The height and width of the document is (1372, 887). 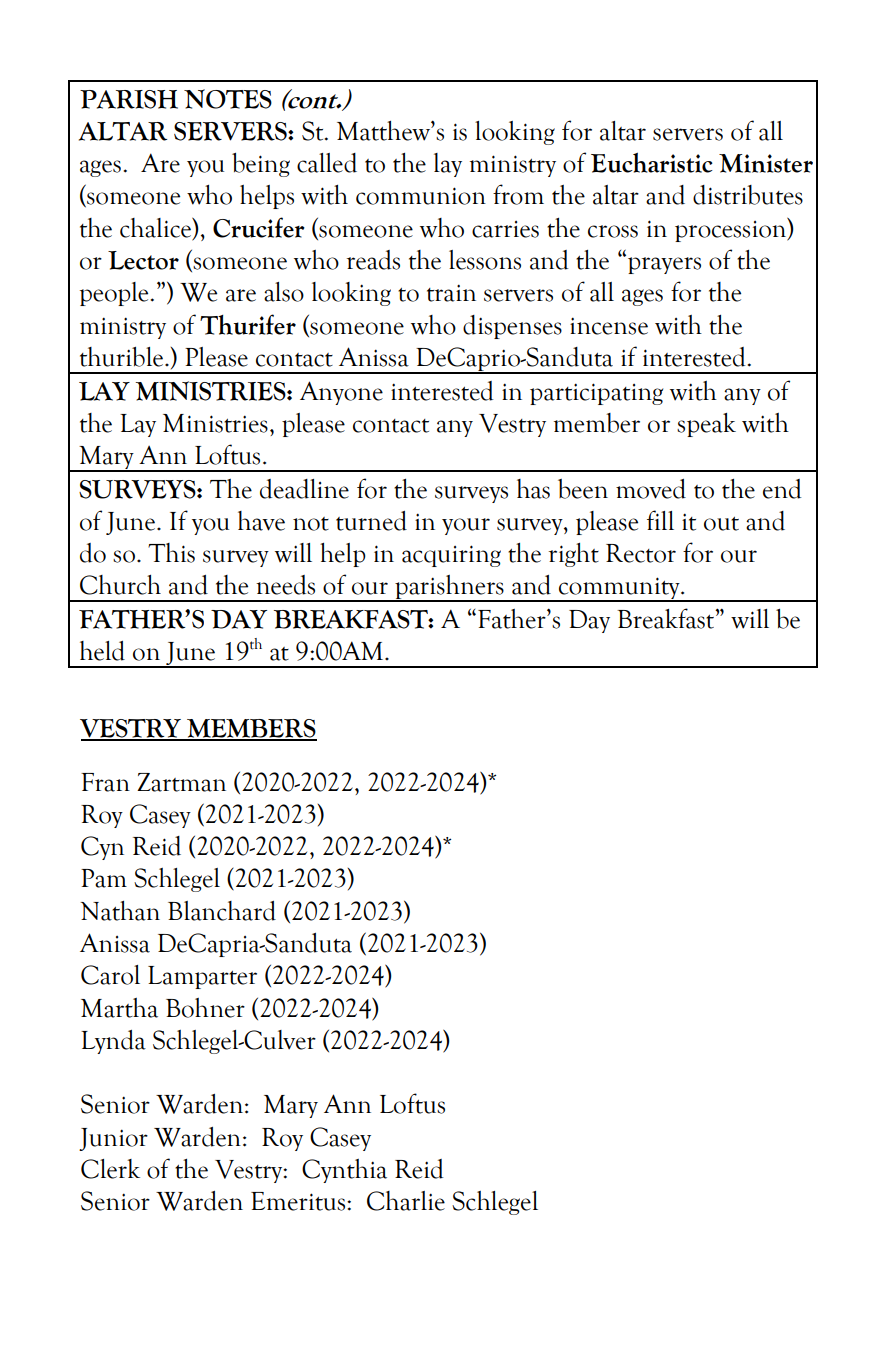 What do you see at coordinates (105, 782) in the document?
I see `Fran` at bounding box center [105, 782].
